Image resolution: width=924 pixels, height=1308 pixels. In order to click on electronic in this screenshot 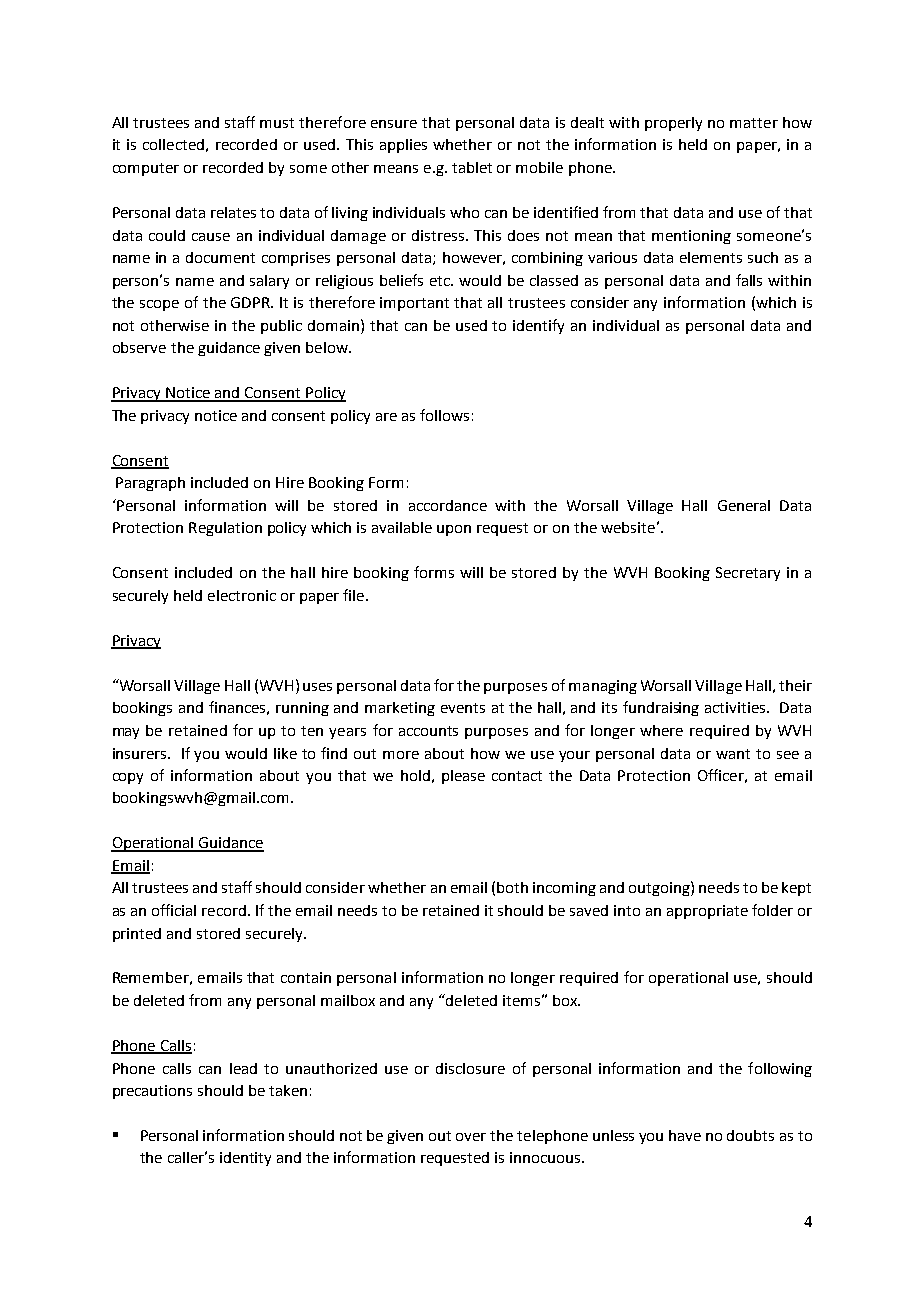, I will do `click(242, 595)`.
